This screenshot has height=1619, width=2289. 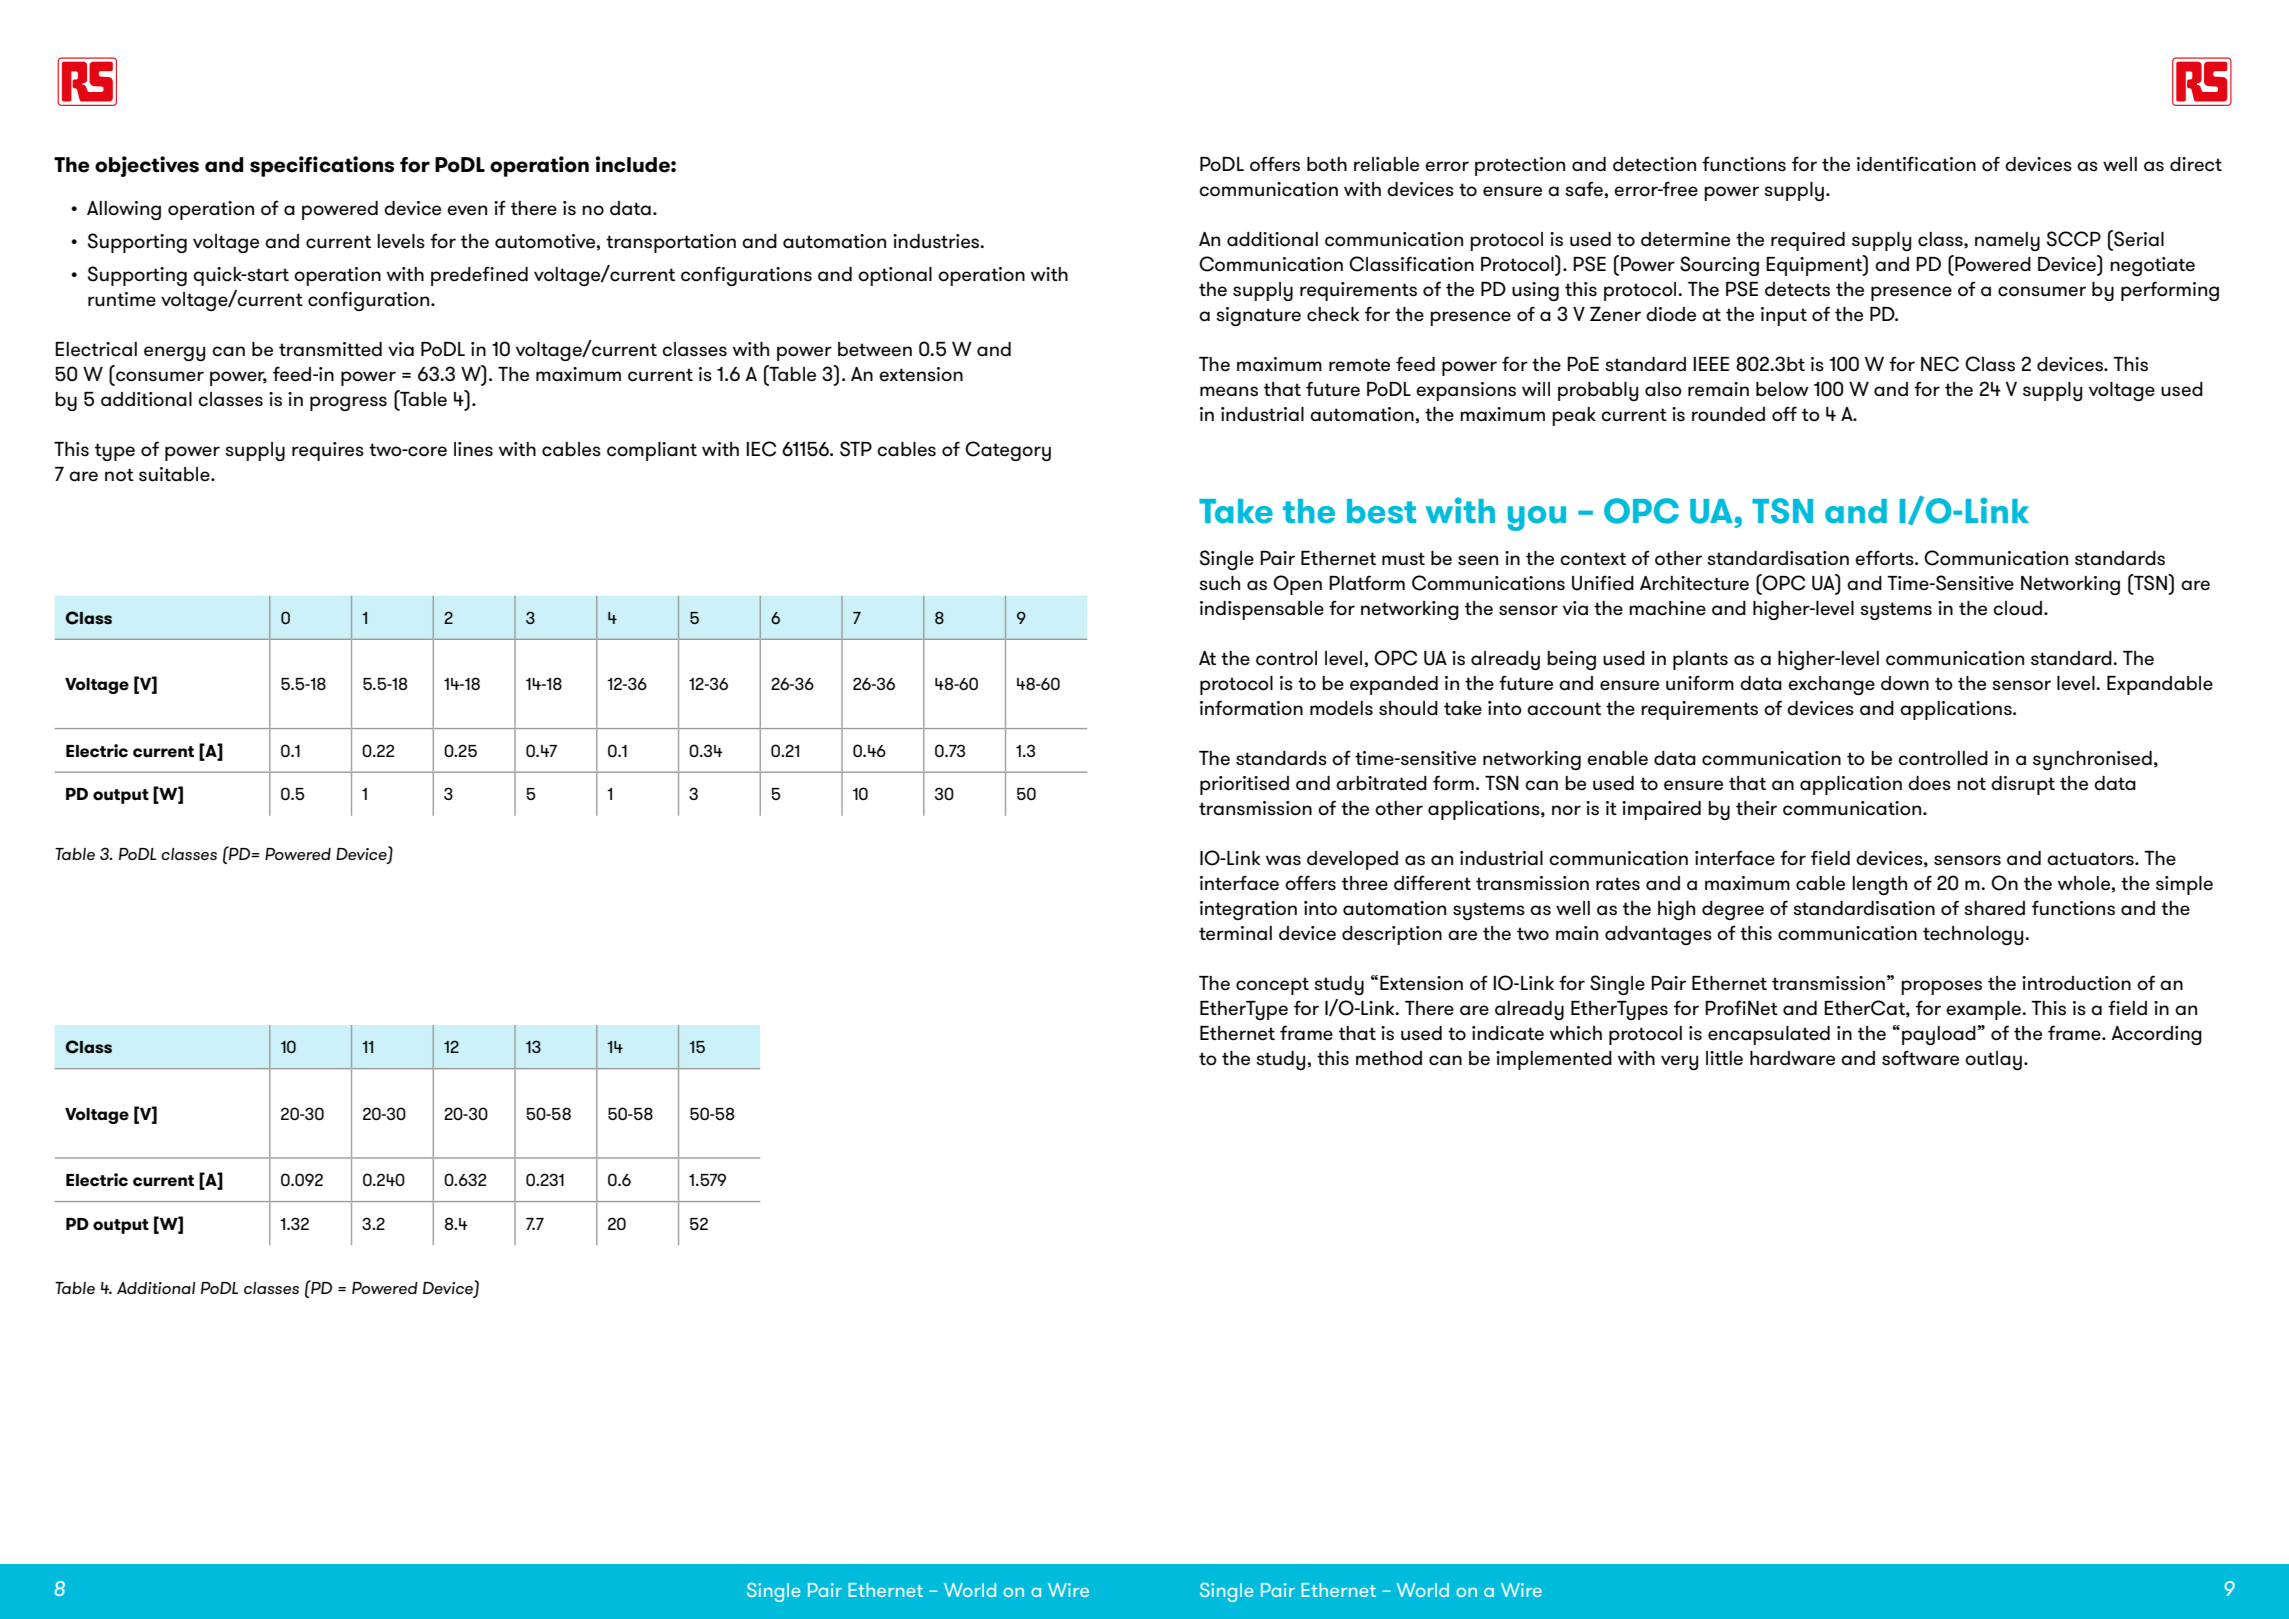 What do you see at coordinates (328, 451) in the screenshot?
I see `requires` at bounding box center [328, 451].
